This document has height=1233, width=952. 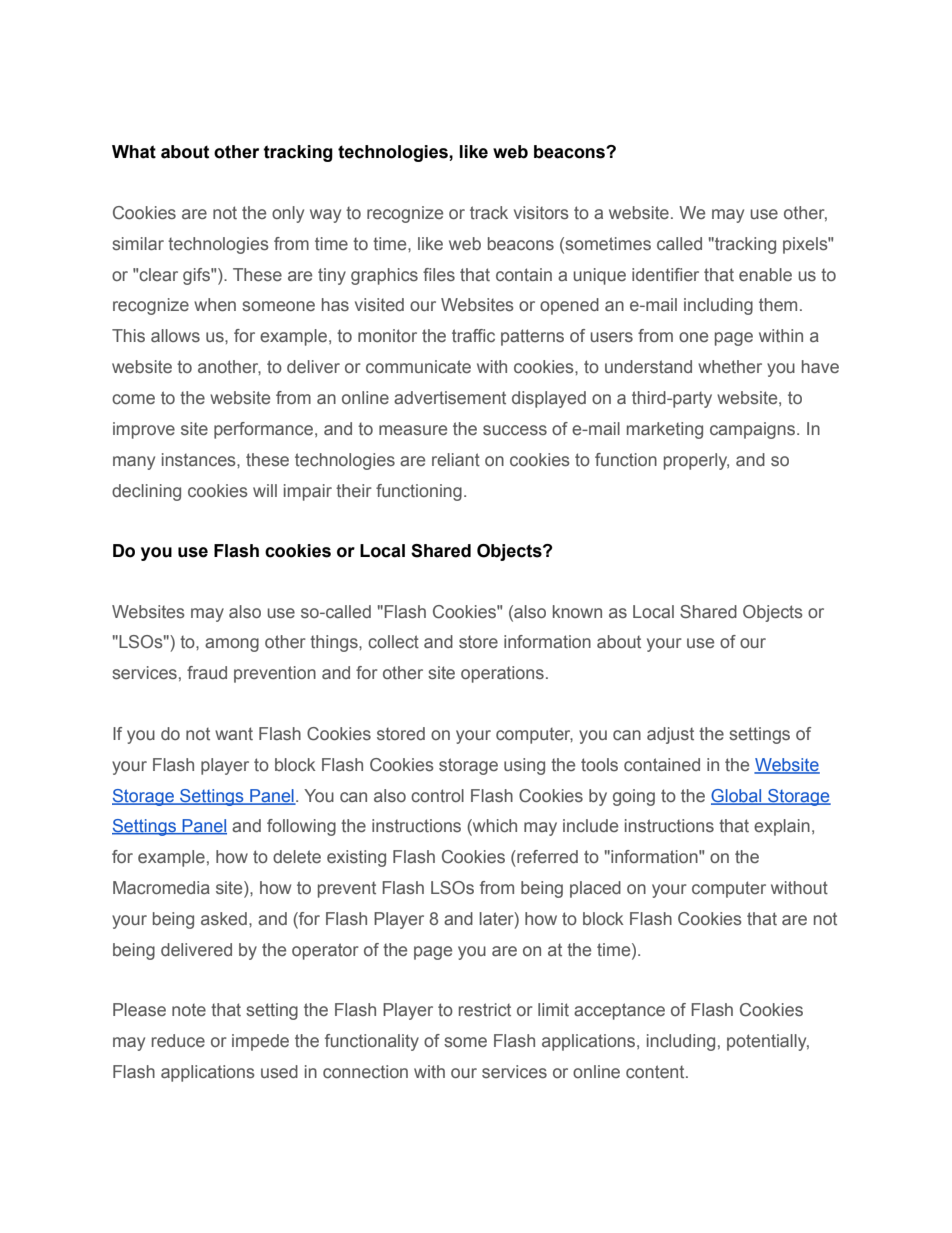 I want to click on reliant, so click(x=456, y=460).
